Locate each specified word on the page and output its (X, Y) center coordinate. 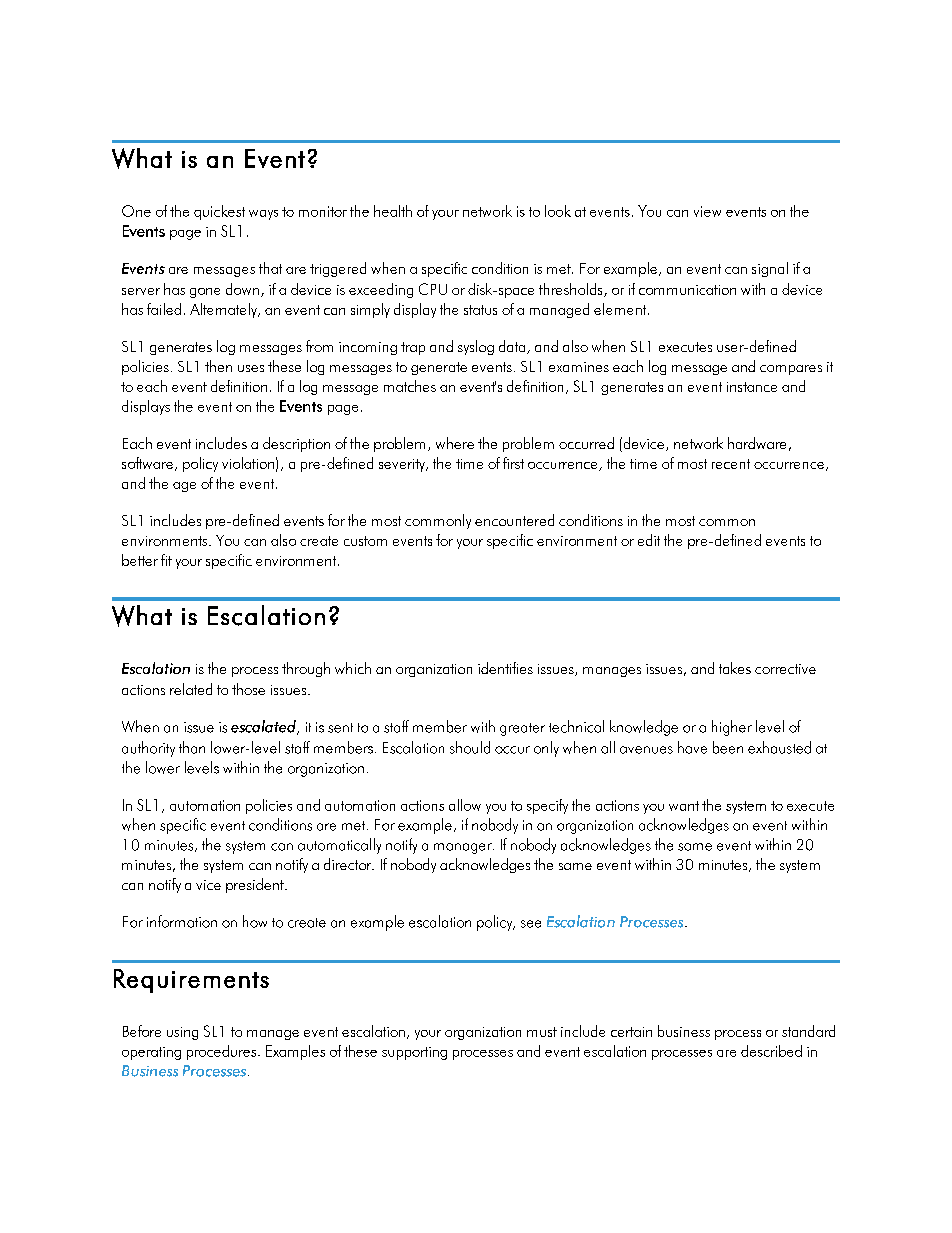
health (393, 211)
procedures (223, 1052)
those (248, 689)
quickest (219, 212)
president (256, 885)
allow (465, 805)
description (296, 444)
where (455, 443)
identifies (505, 668)
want (684, 806)
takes (735, 668)
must (542, 1032)
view (707, 211)
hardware (757, 443)
